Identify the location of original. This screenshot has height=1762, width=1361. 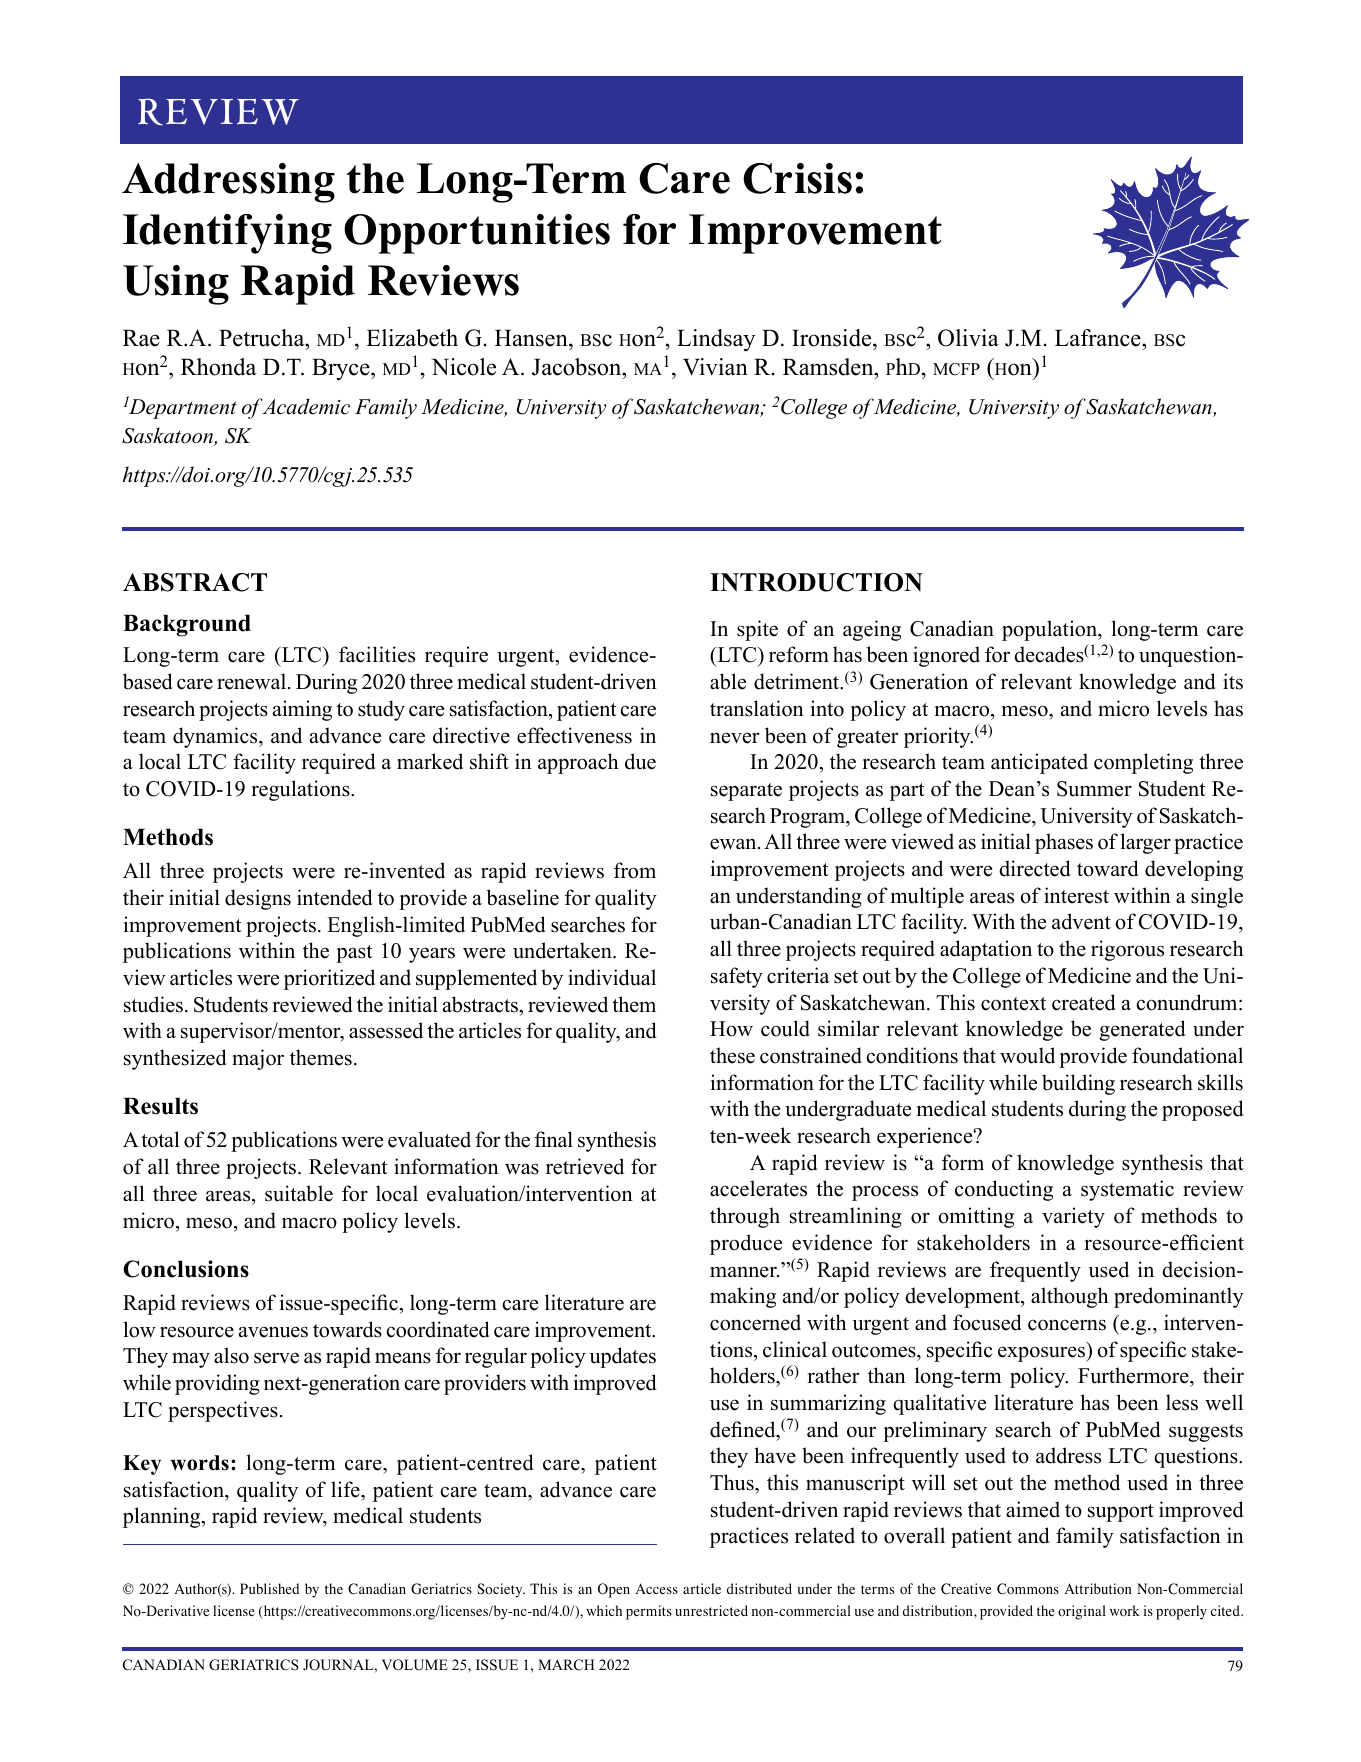
(1082, 1612).
